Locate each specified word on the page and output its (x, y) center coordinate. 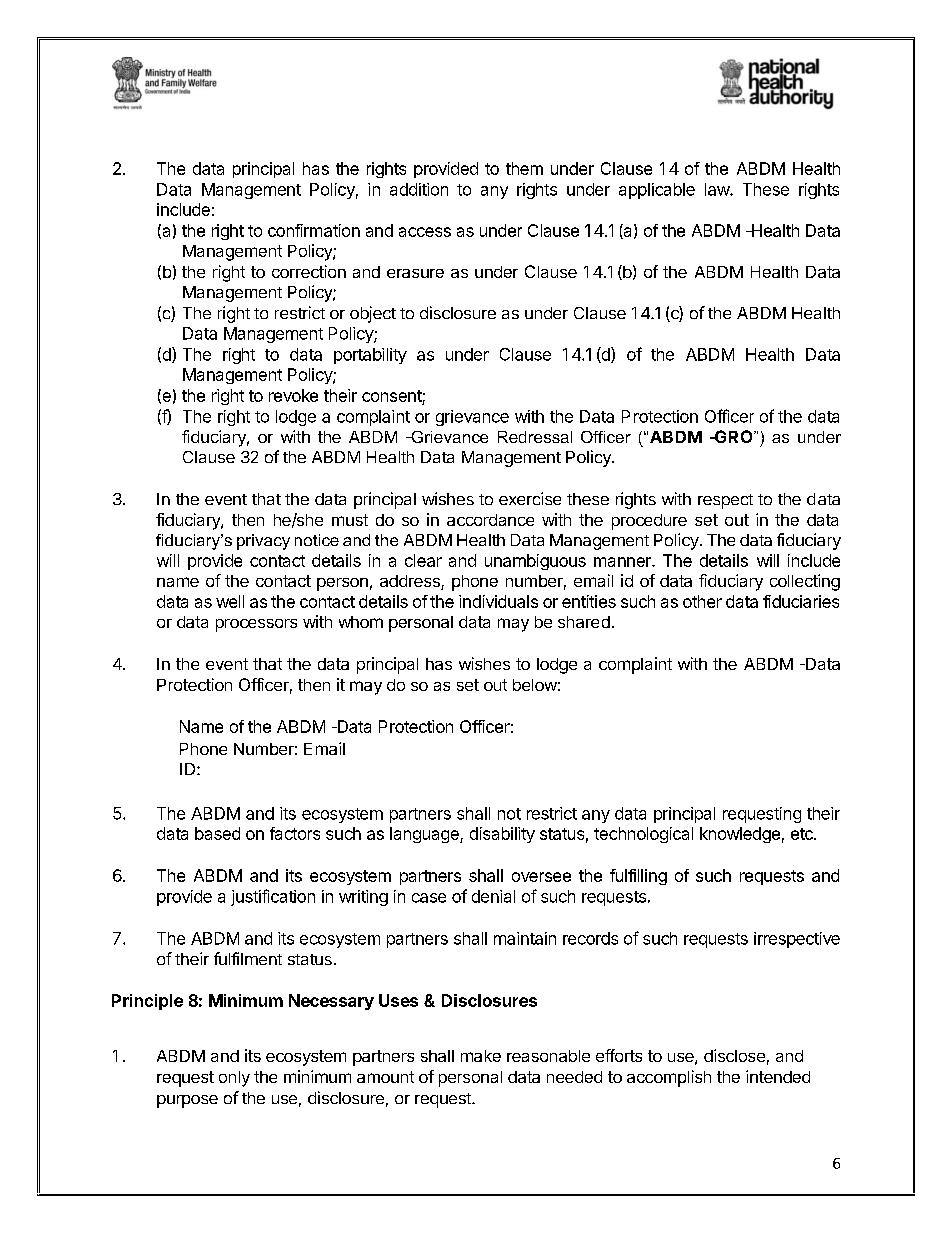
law (718, 189)
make (481, 1056)
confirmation (314, 230)
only (234, 1079)
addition (419, 189)
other (702, 601)
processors (256, 625)
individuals (498, 601)
